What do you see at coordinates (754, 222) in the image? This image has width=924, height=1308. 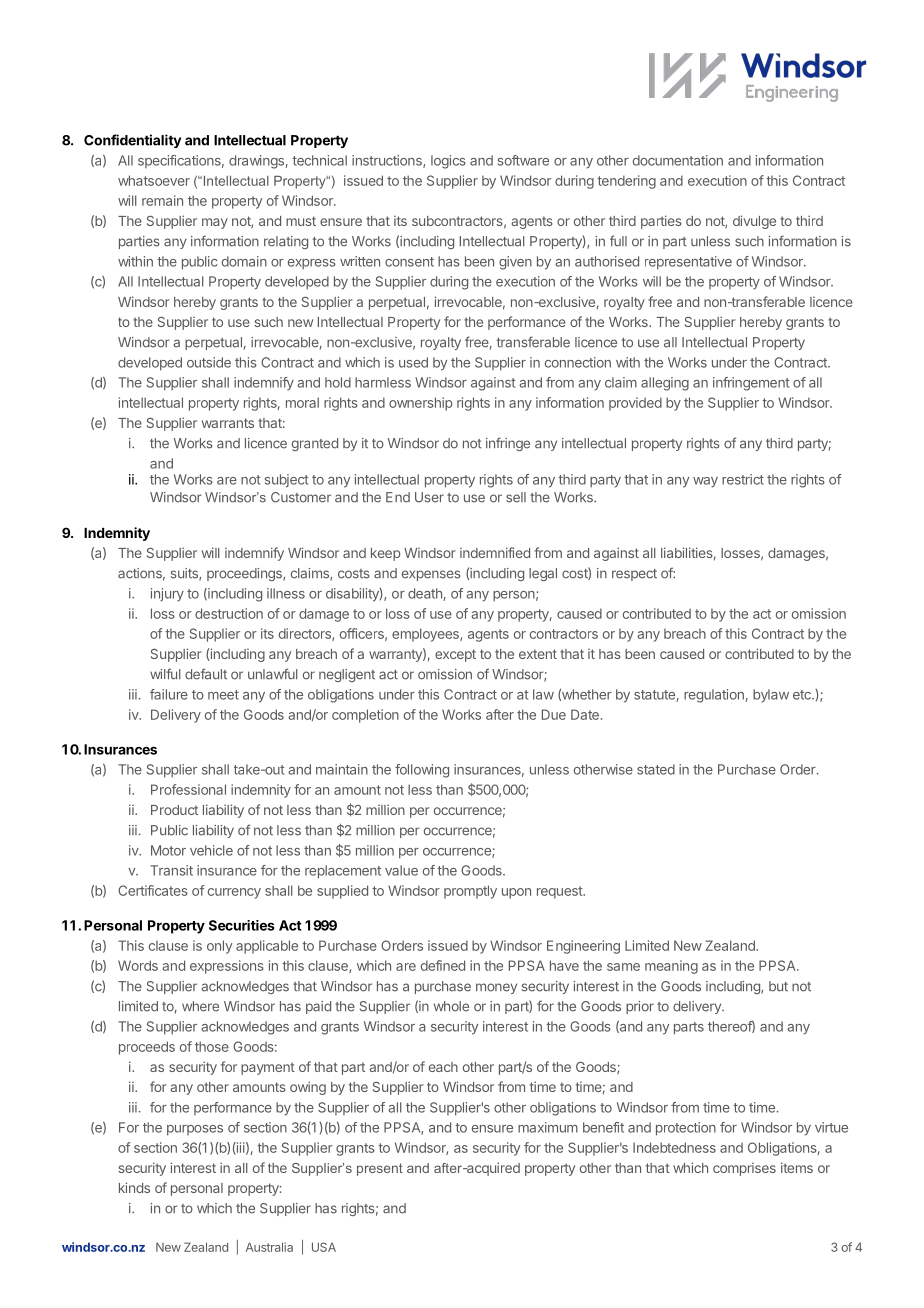 I see `divulge` at bounding box center [754, 222].
